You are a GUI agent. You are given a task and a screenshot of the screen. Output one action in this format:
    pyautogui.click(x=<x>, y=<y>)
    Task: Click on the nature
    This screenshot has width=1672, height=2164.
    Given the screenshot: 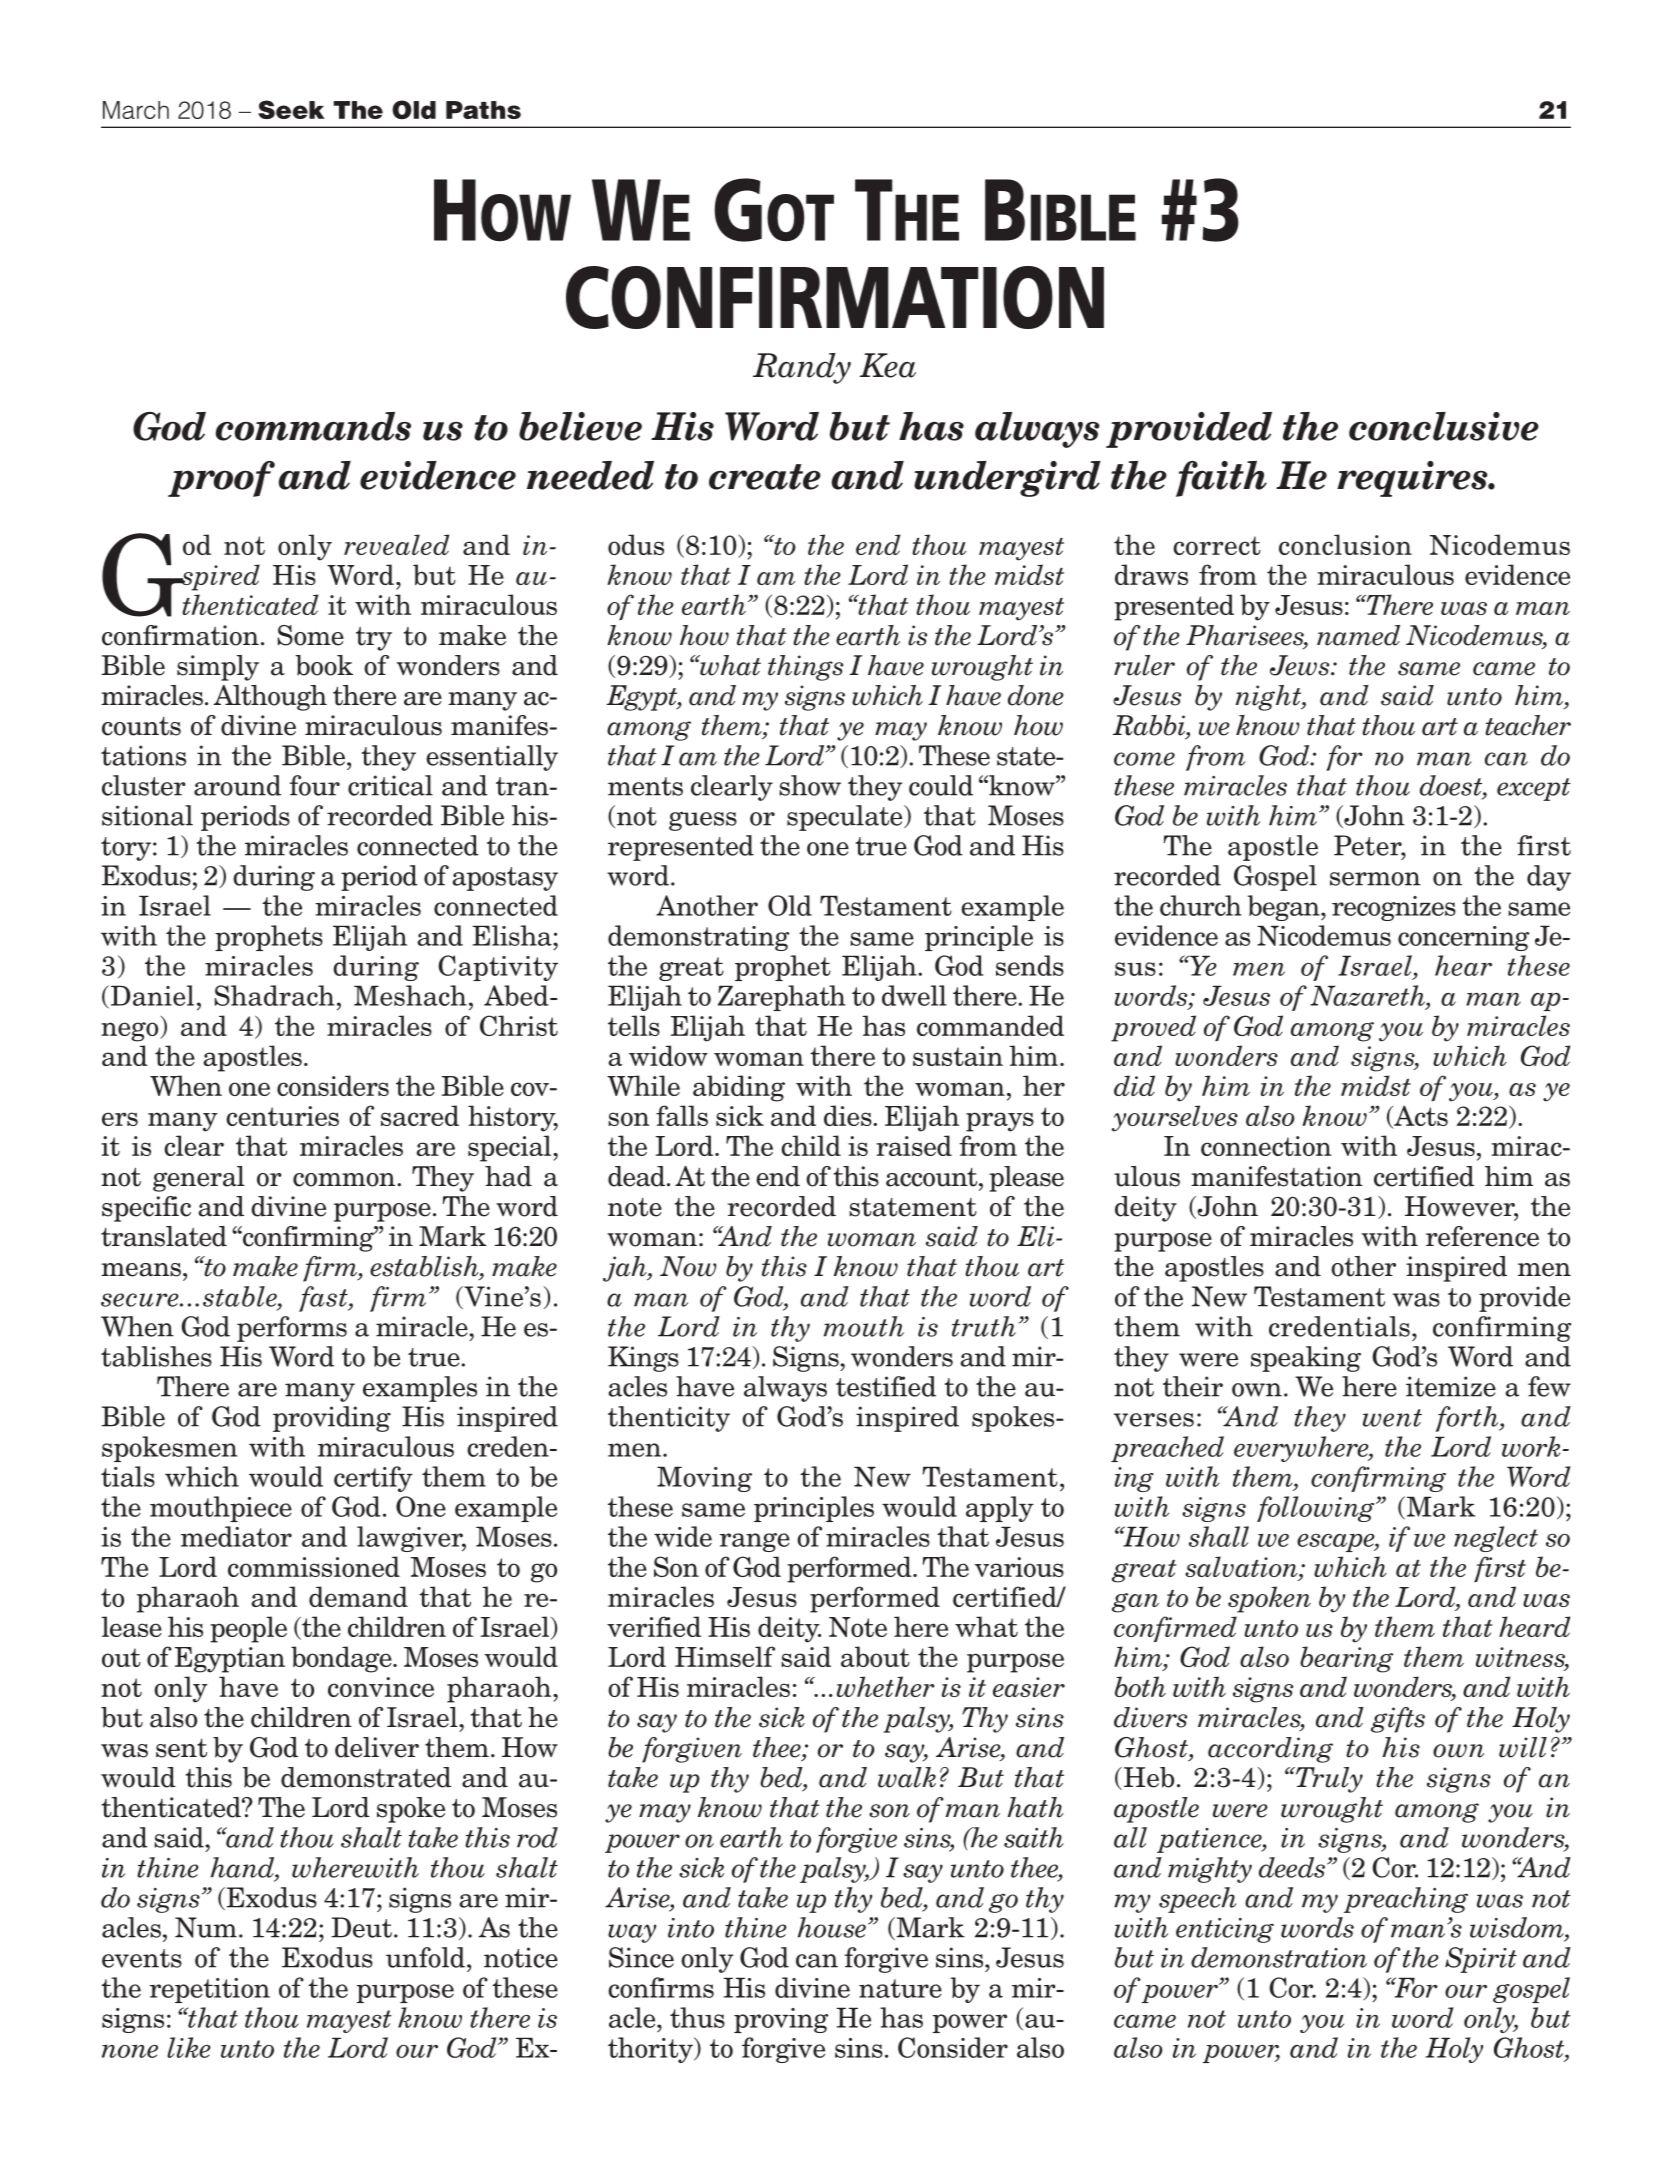 What is the action you would take?
    pyautogui.click(x=900, y=1988)
